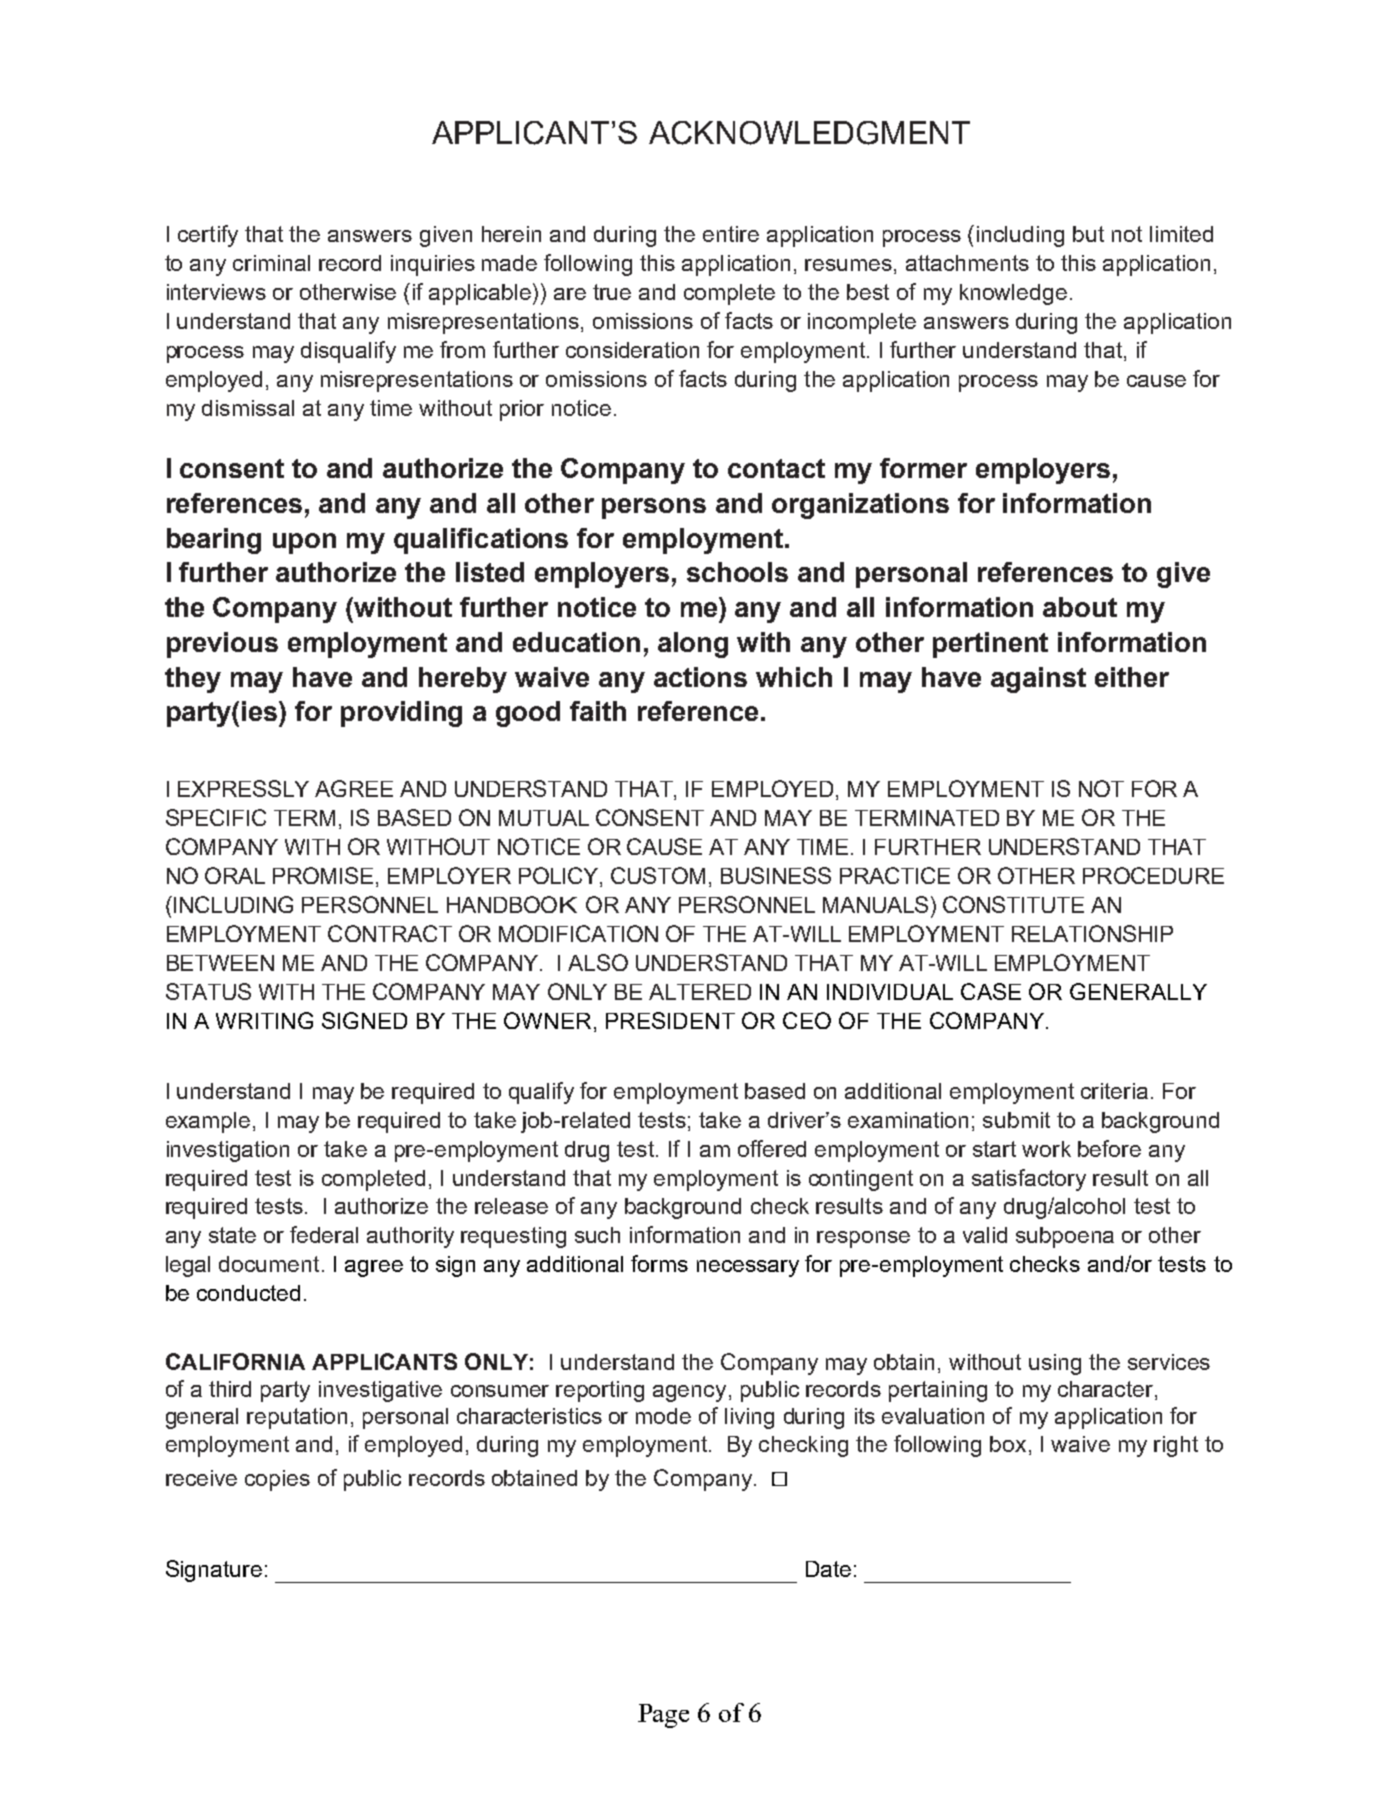 This image has height=1811, width=1400. What do you see at coordinates (323, 875) in the image?
I see `PROMISE` at bounding box center [323, 875].
